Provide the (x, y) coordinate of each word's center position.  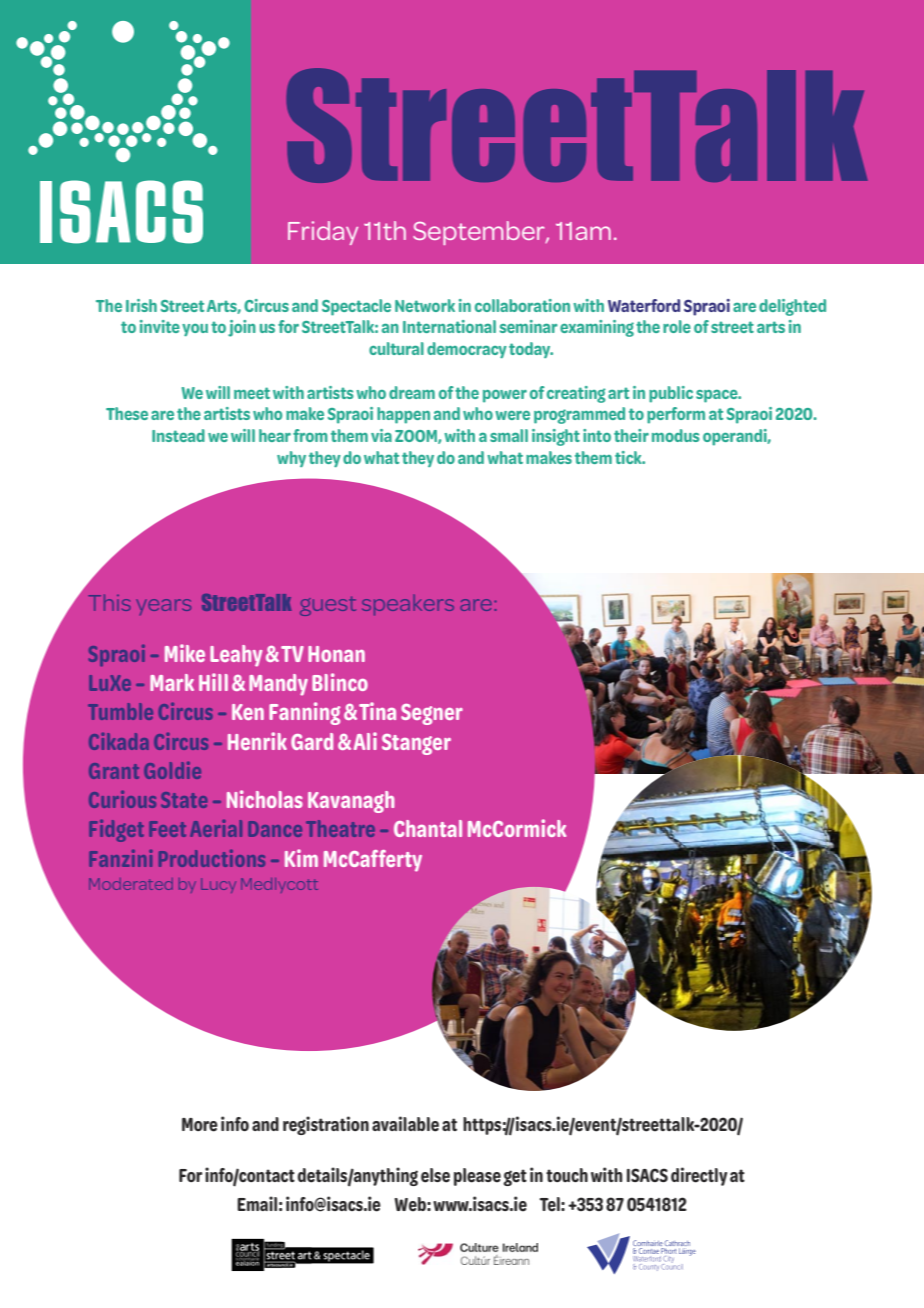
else (435, 1175)
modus (675, 435)
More (200, 1125)
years (163, 607)
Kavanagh (351, 802)
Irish (141, 305)
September (480, 233)
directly (699, 1176)
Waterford (644, 305)
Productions (212, 858)
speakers (408, 605)
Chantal (428, 828)
